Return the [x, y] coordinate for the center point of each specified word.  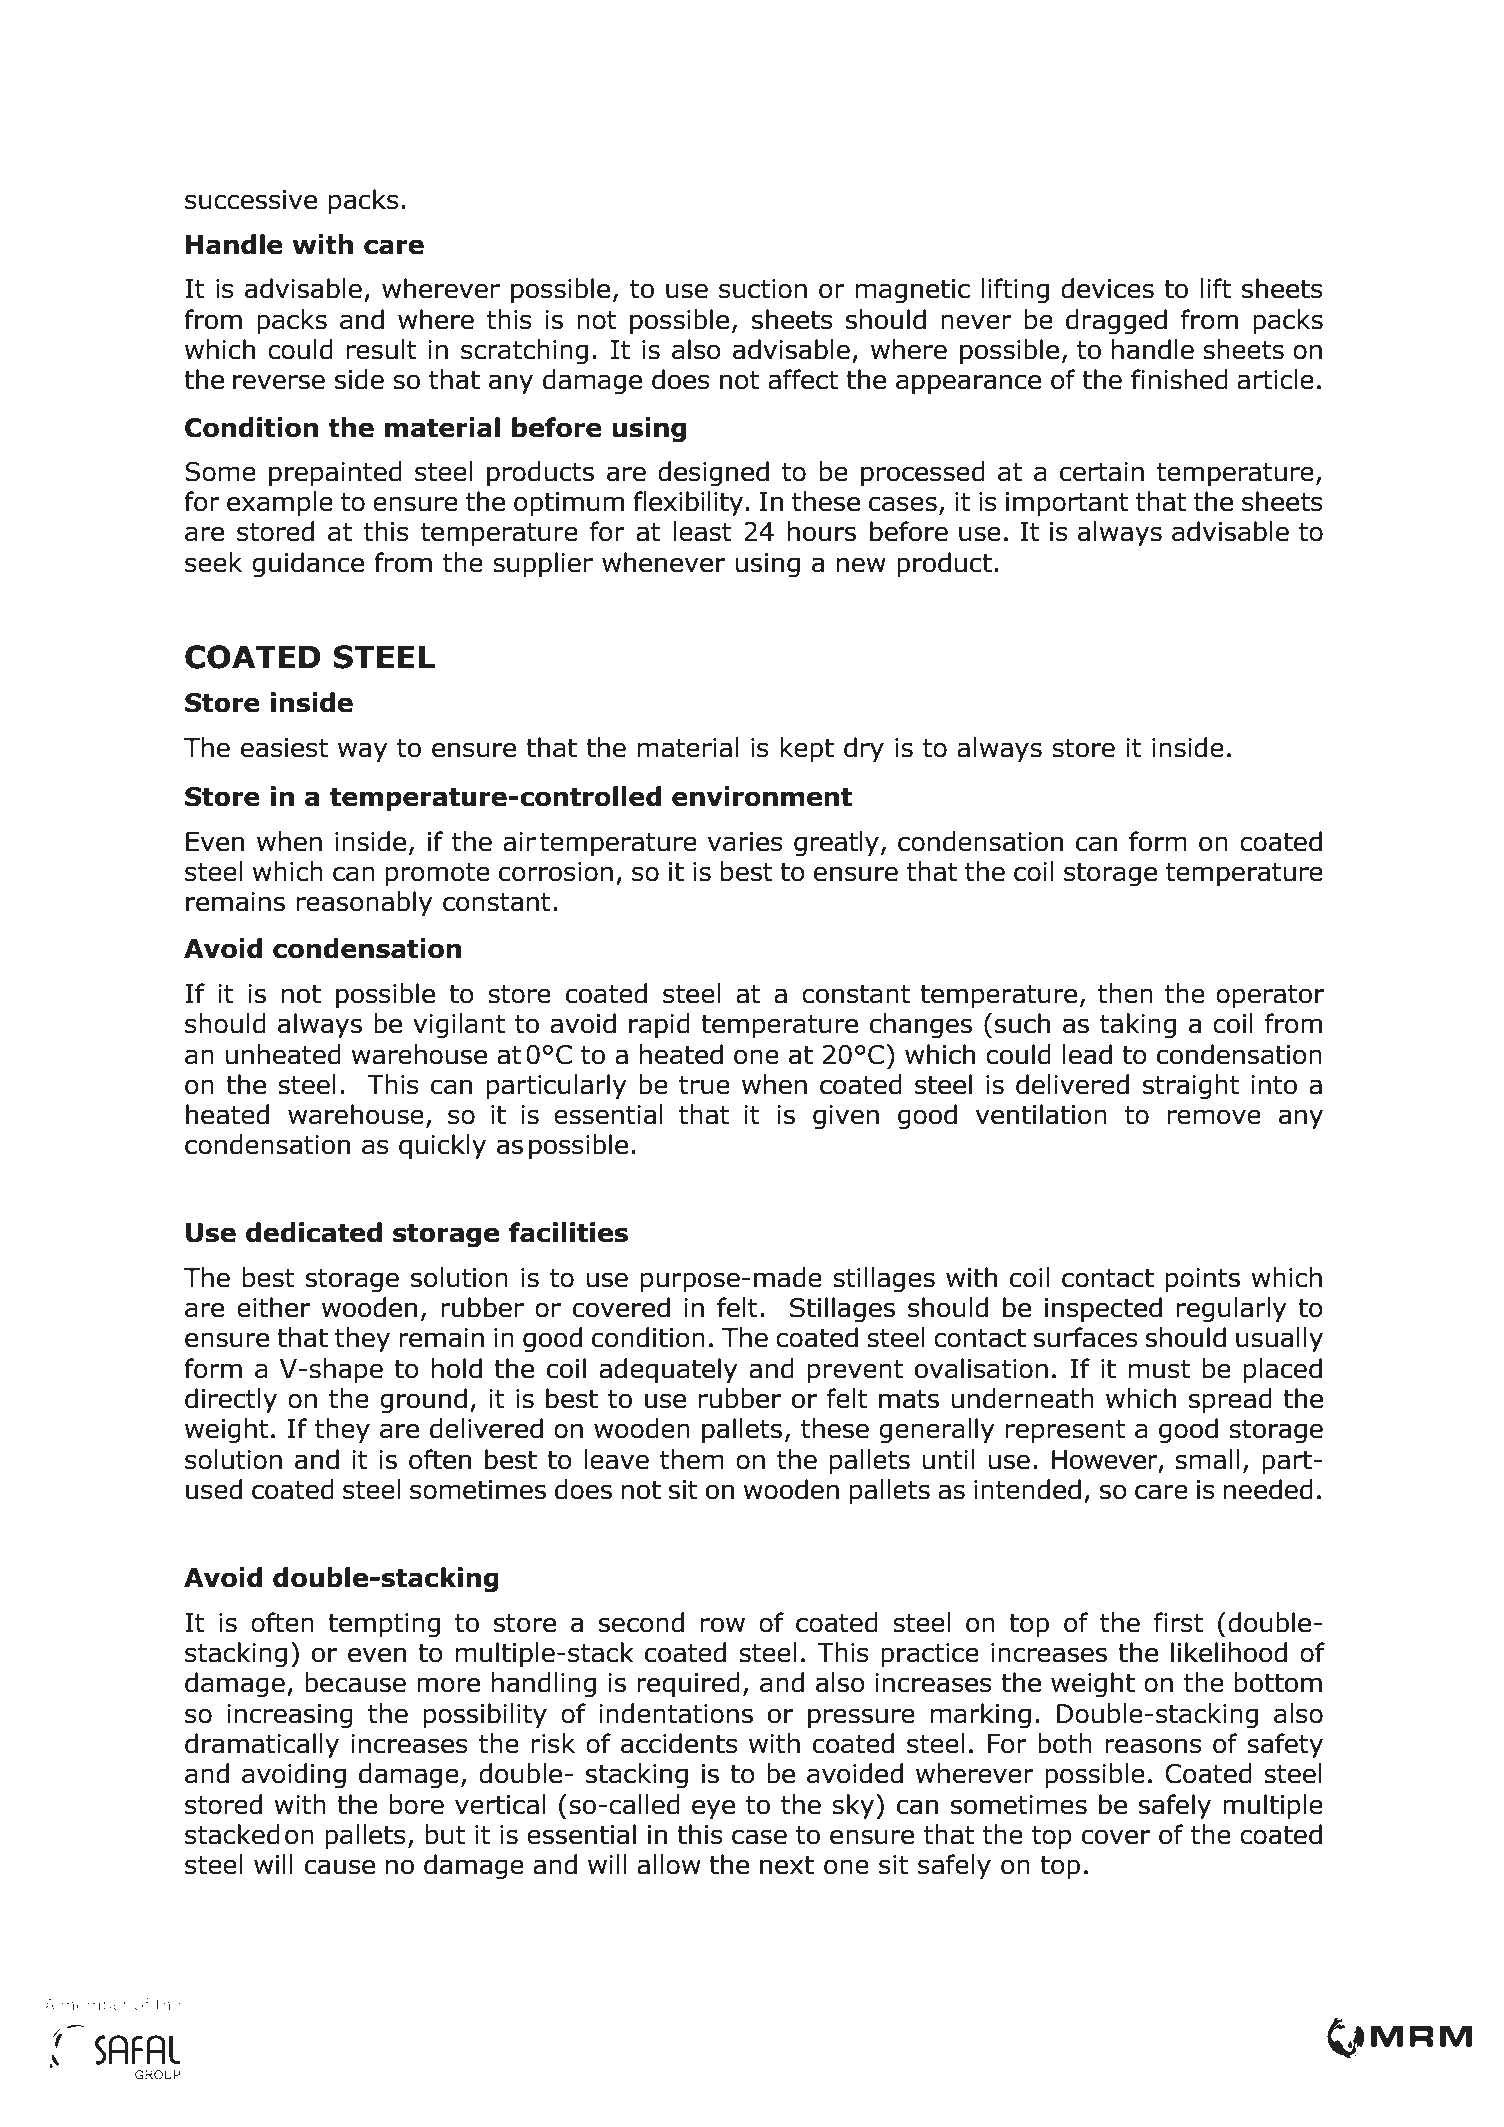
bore [417, 1804]
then [1125, 993]
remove [1214, 1117]
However [1106, 1460]
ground [423, 1400]
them [692, 1459]
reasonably [365, 904]
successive [251, 200]
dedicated [314, 1232]
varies [745, 842]
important [1067, 504]
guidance [308, 564]
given [846, 1117]
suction [763, 289]
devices [1107, 288]
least [702, 531]
